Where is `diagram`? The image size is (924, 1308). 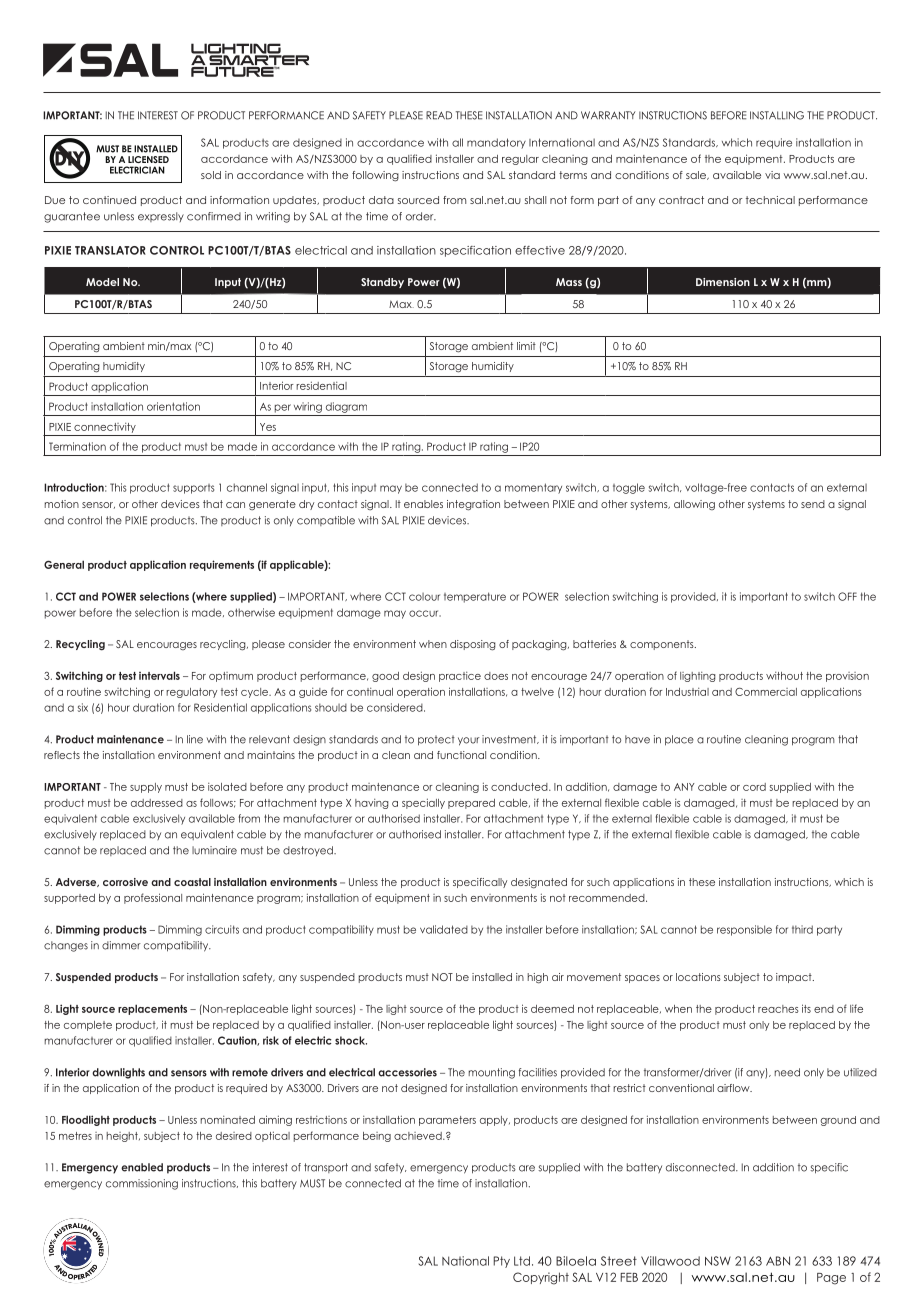
diagram is located at coordinates (346, 407).
